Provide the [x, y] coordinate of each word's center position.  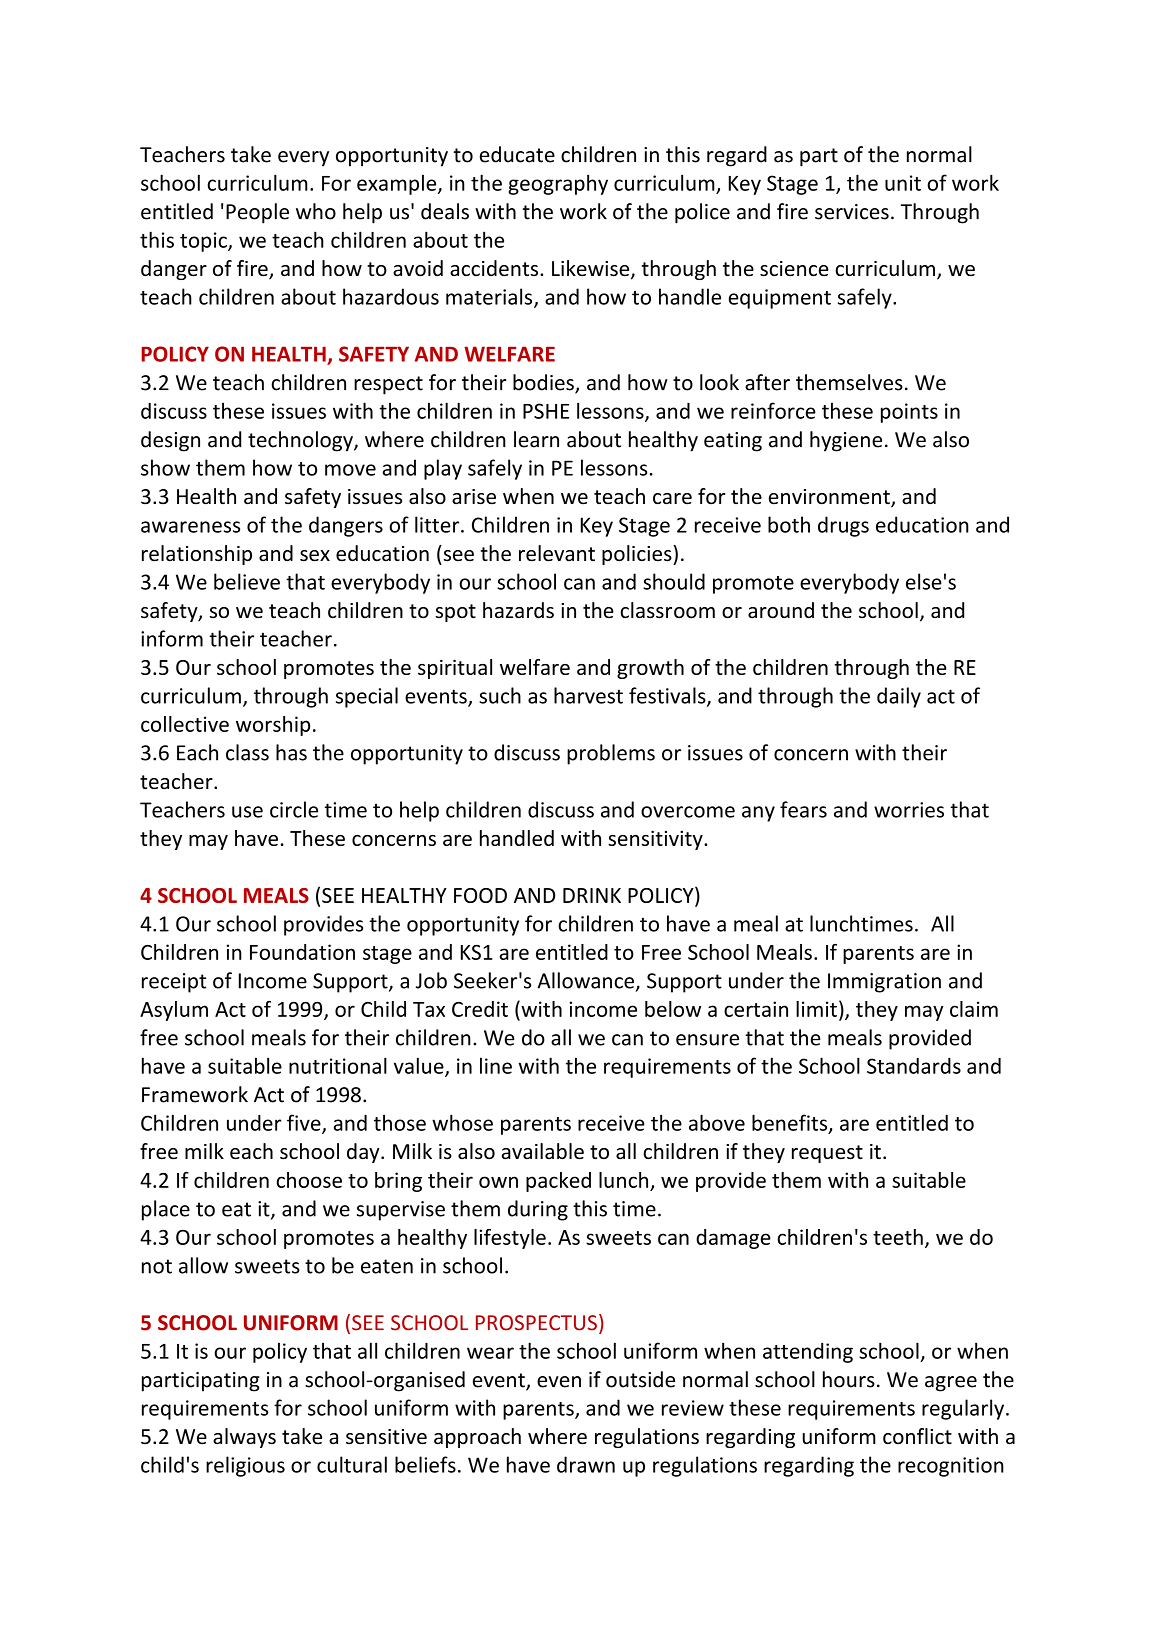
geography [558, 184]
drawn [586, 1464]
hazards [518, 610]
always [244, 1438]
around [781, 610]
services [852, 212]
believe [247, 581]
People [257, 213]
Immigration [884, 983]
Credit [480, 1009]
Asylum [174, 1011]
